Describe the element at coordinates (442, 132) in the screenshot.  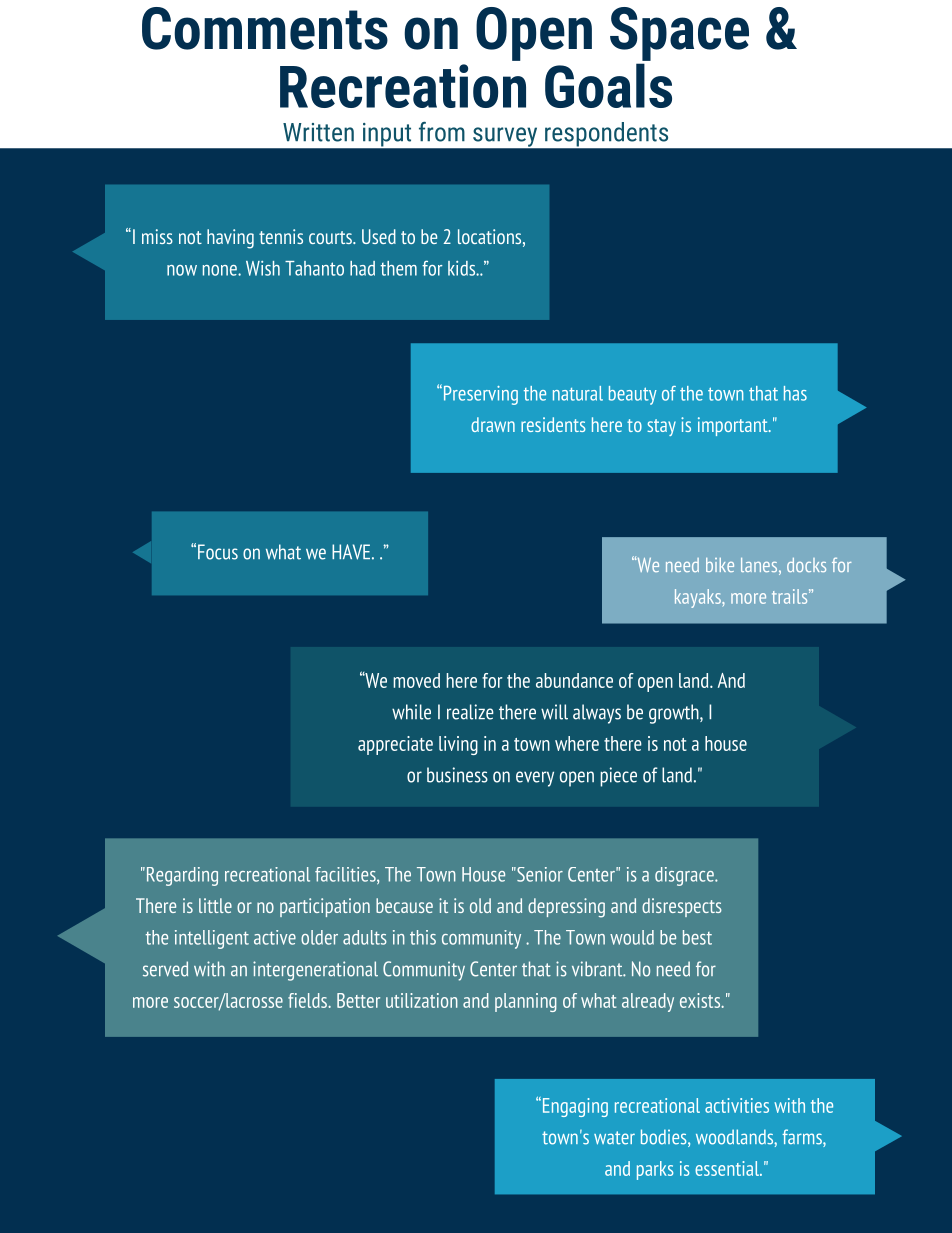
I see `from` at that location.
